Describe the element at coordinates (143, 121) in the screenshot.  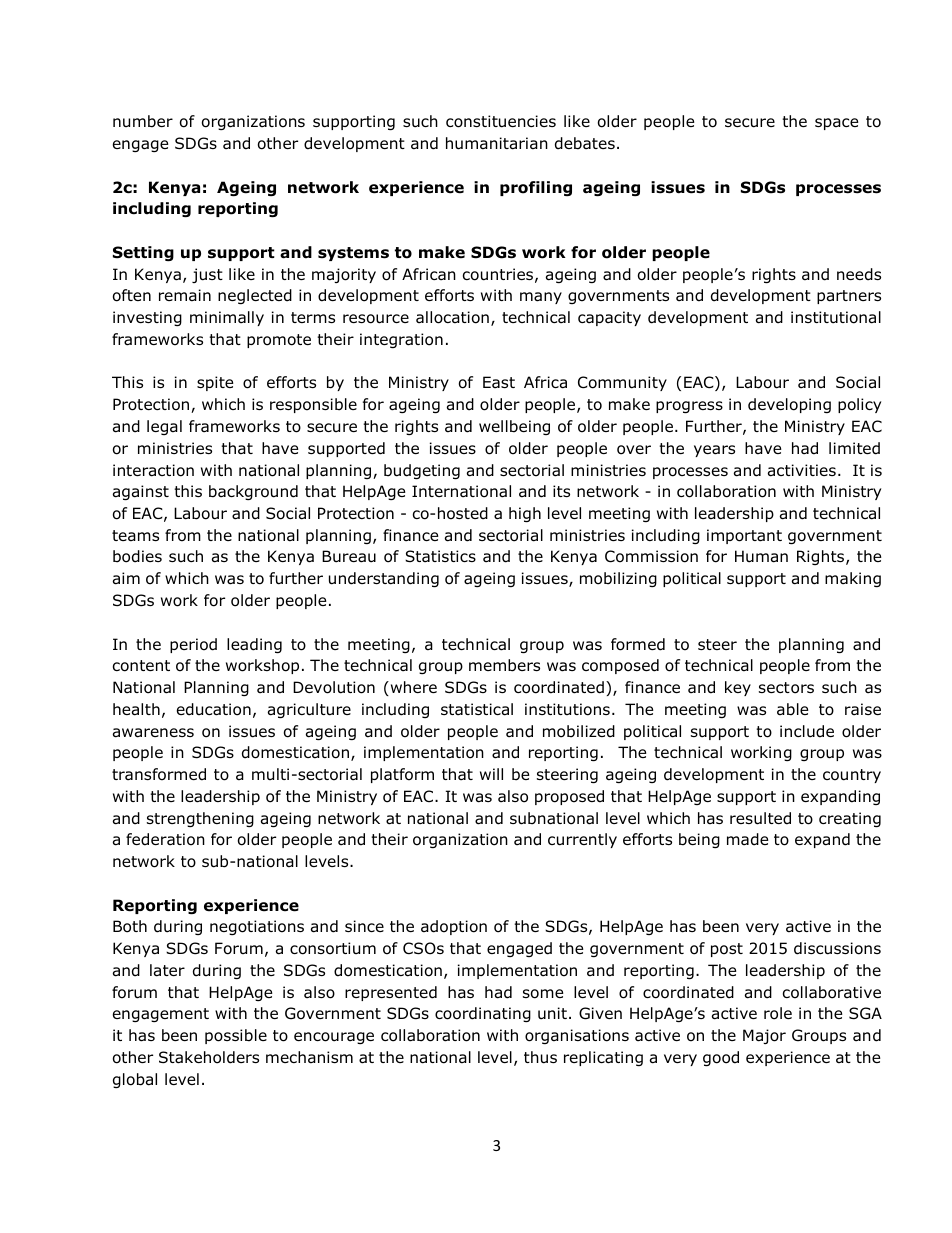
I see `number` at that location.
